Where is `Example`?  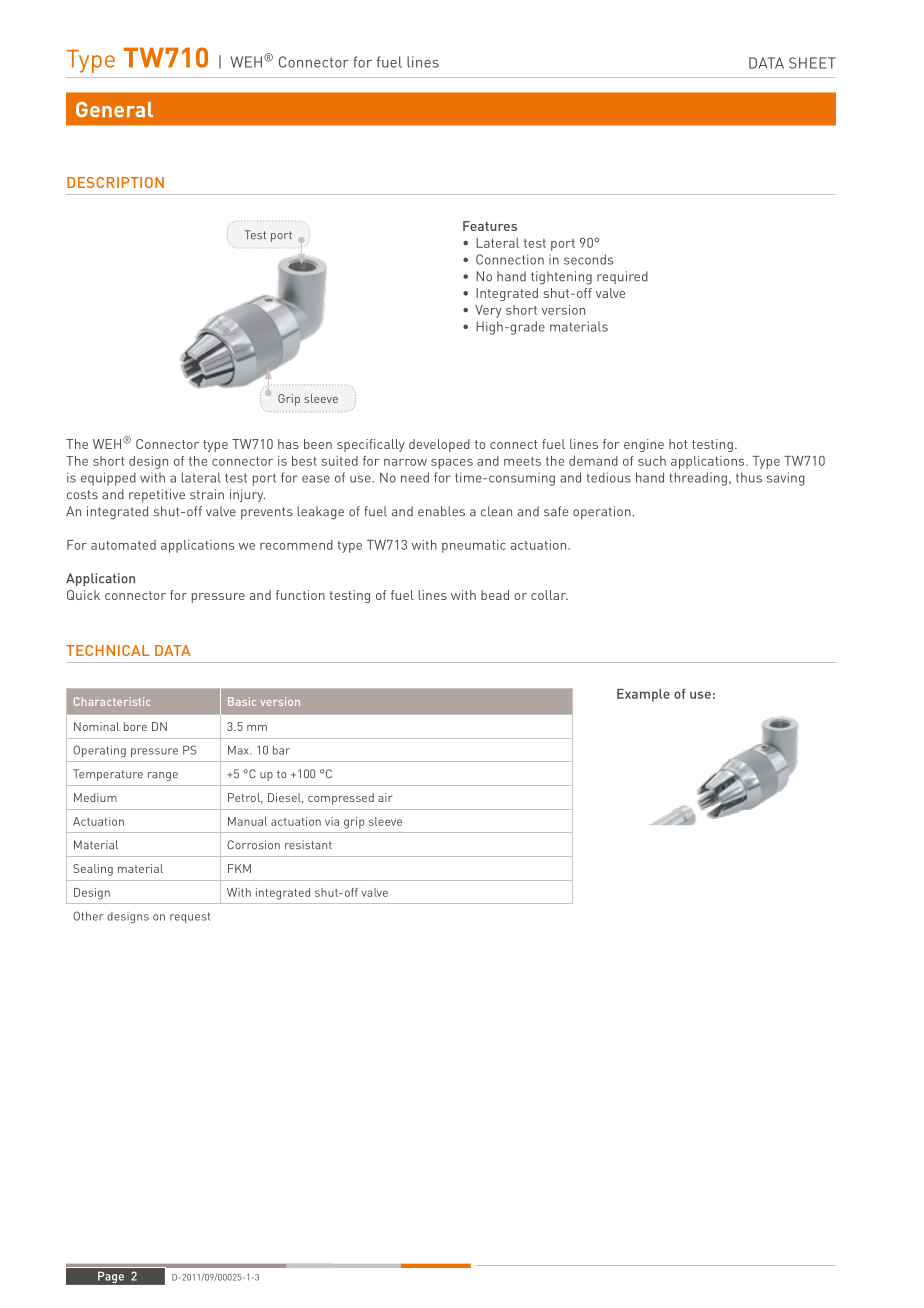
Example is located at coordinates (643, 695).
